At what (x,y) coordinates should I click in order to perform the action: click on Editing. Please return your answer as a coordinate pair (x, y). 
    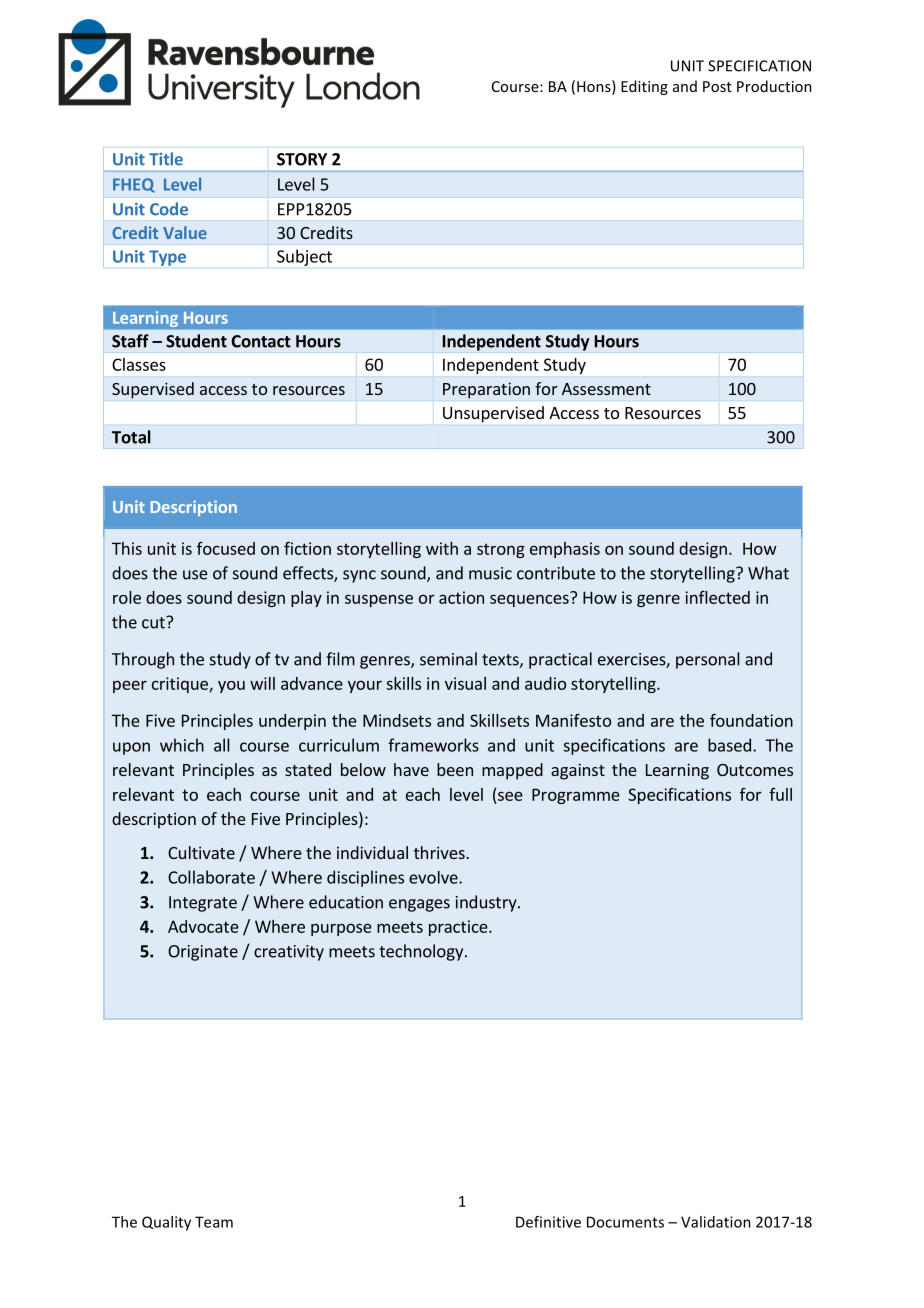
    Looking at the image, I should click on (644, 87).
